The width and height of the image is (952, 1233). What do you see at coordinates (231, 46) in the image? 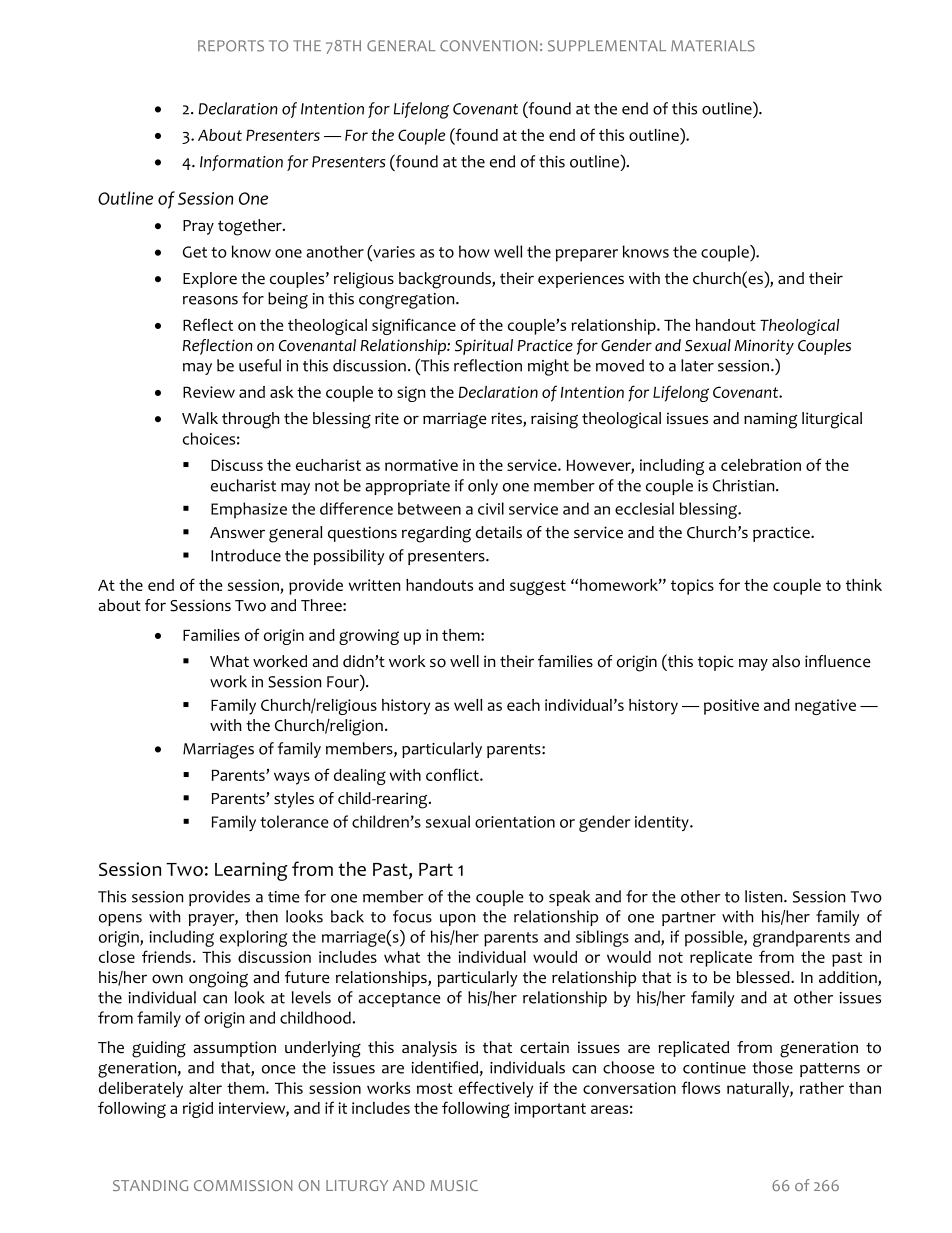
I see `REPORTS` at bounding box center [231, 46].
